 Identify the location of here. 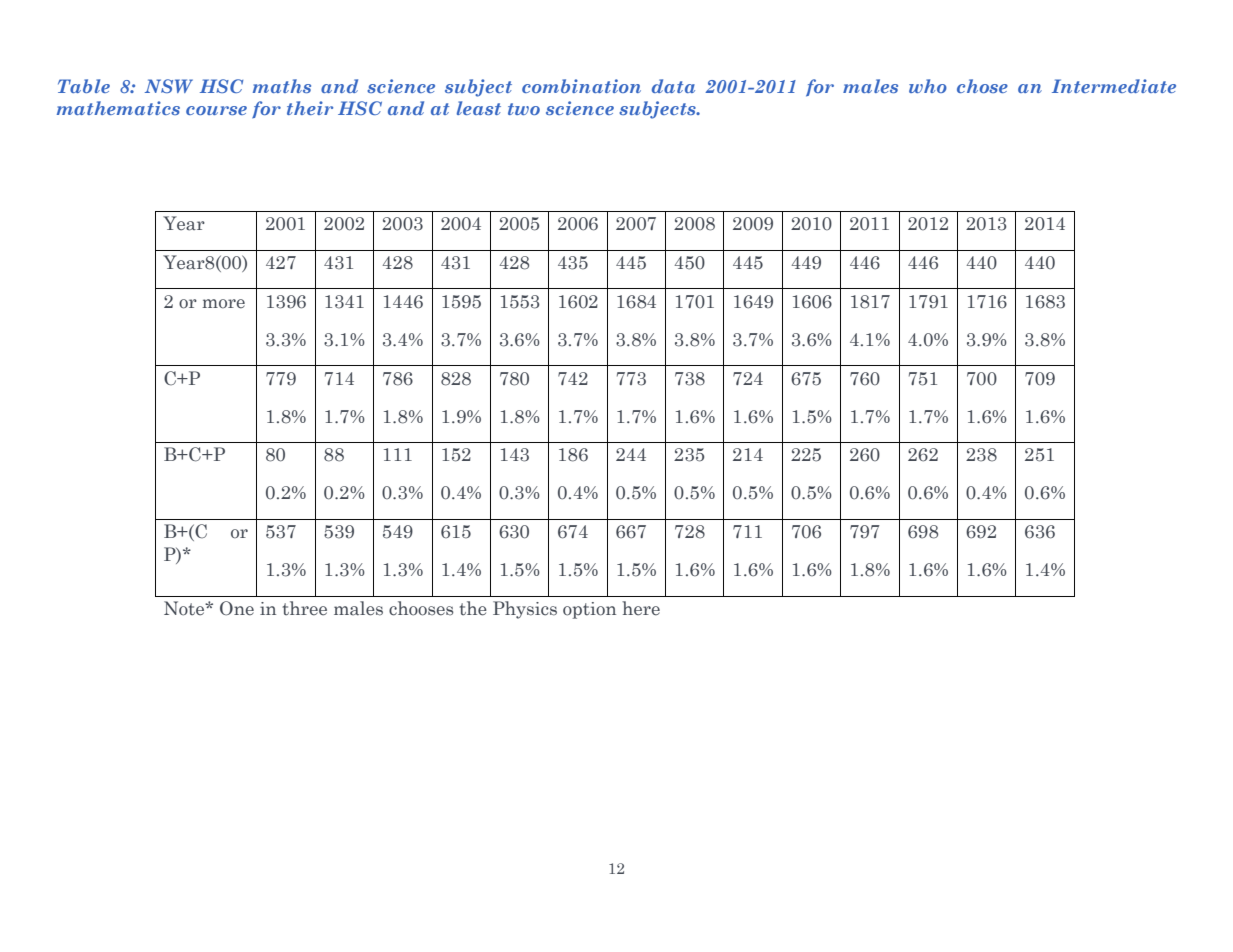
(641, 608).
